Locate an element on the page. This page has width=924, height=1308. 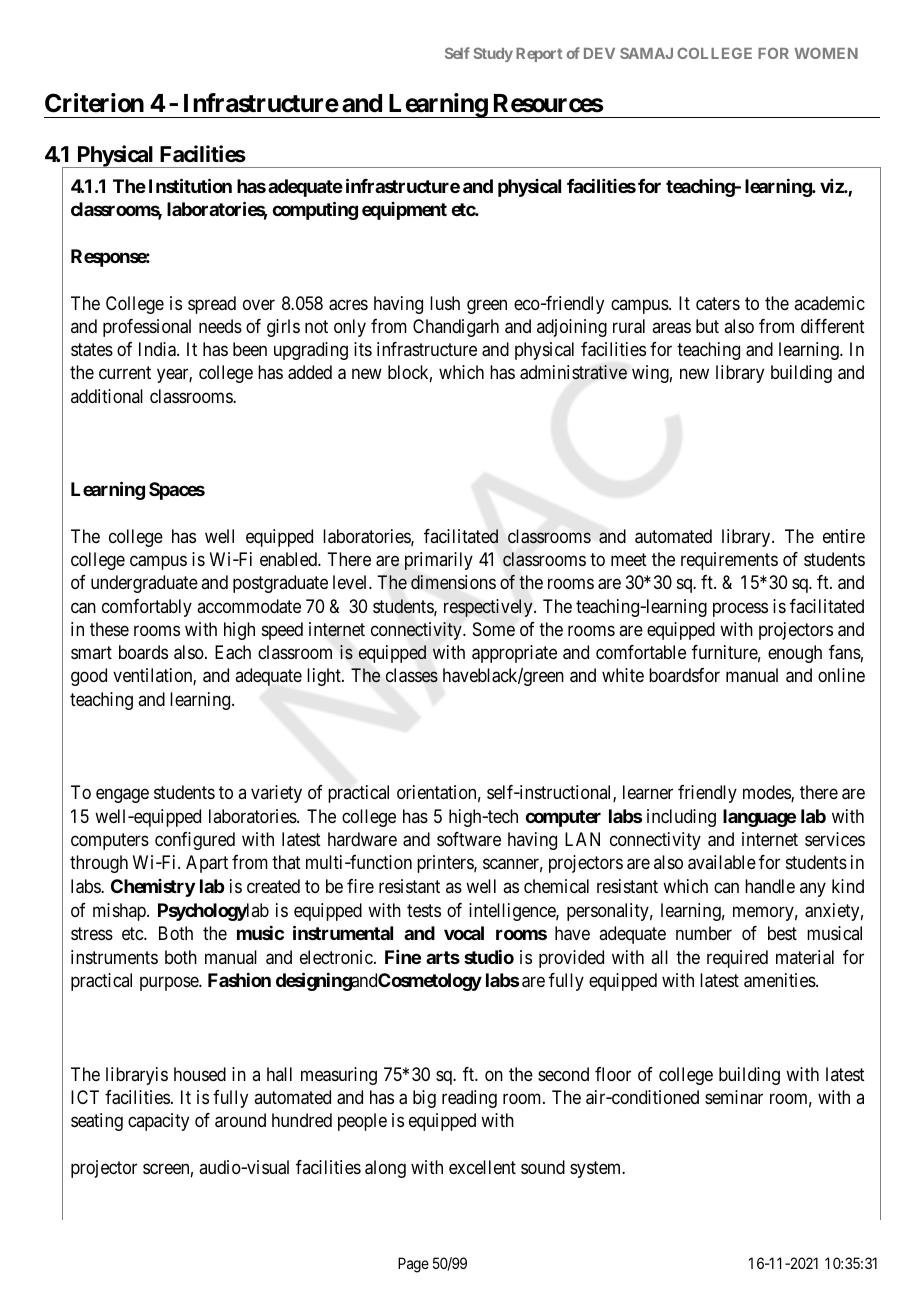
but is located at coordinates (707, 326).
